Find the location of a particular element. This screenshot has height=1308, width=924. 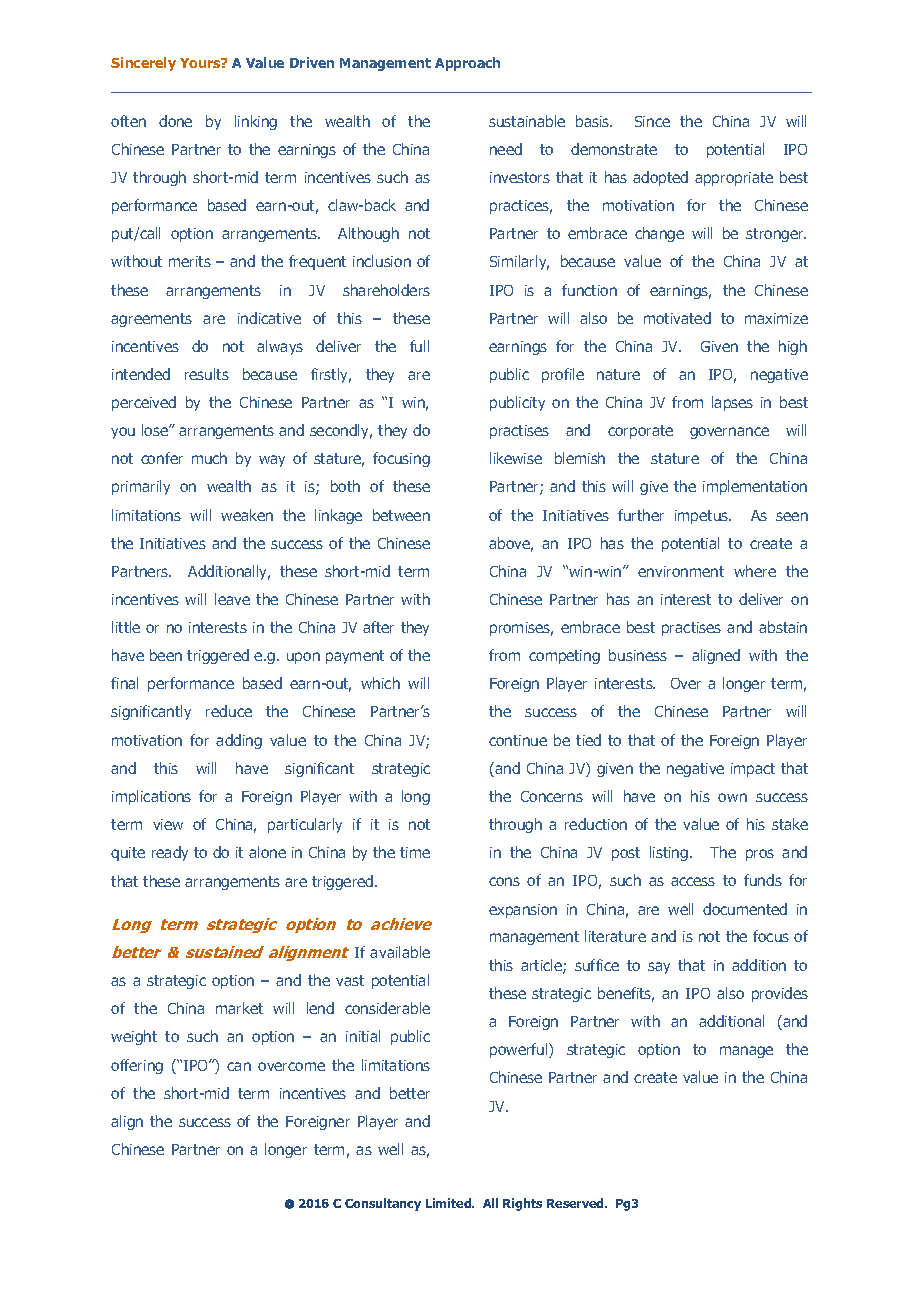

much is located at coordinates (209, 458).
